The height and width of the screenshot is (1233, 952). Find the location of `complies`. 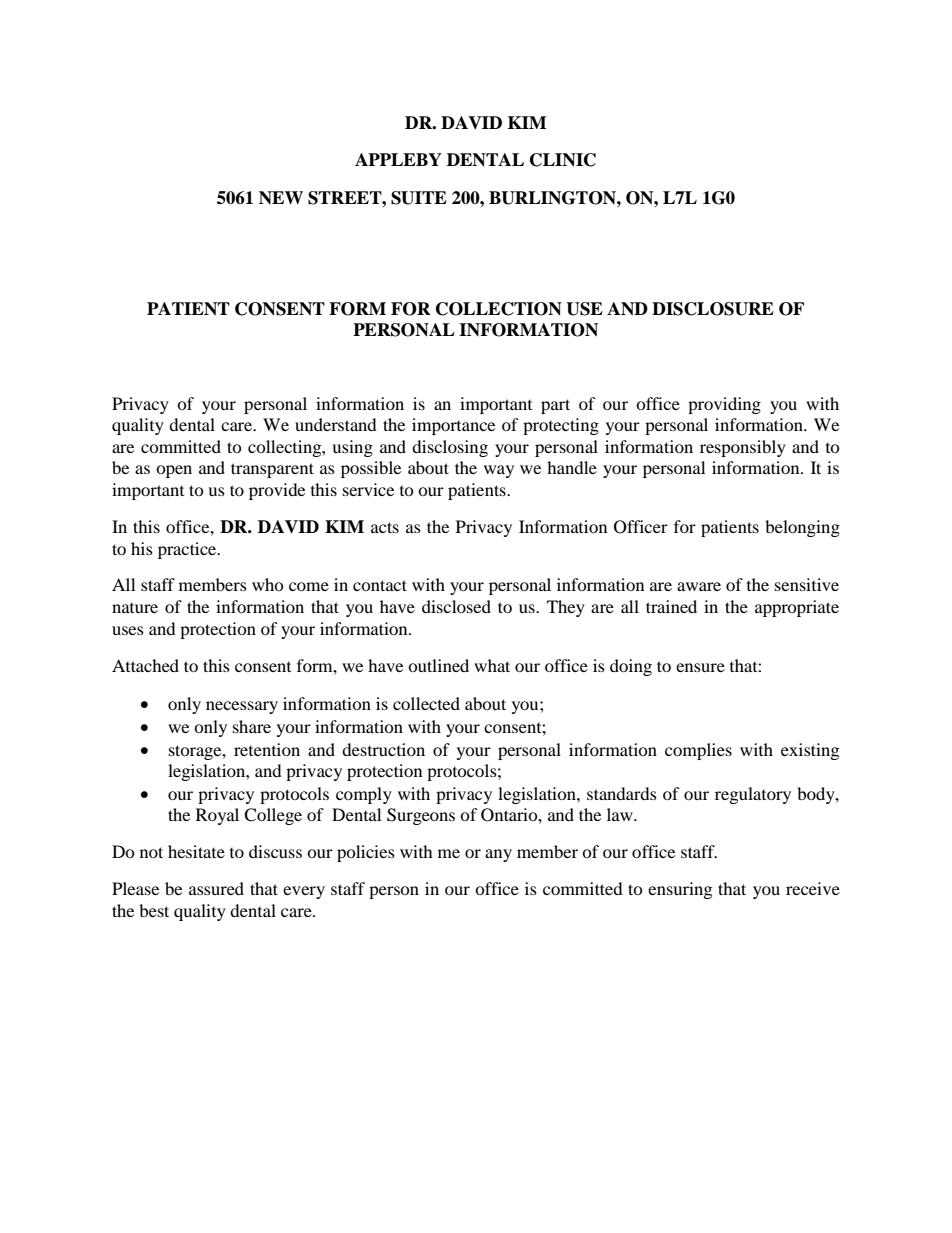

complies is located at coordinates (698, 751).
